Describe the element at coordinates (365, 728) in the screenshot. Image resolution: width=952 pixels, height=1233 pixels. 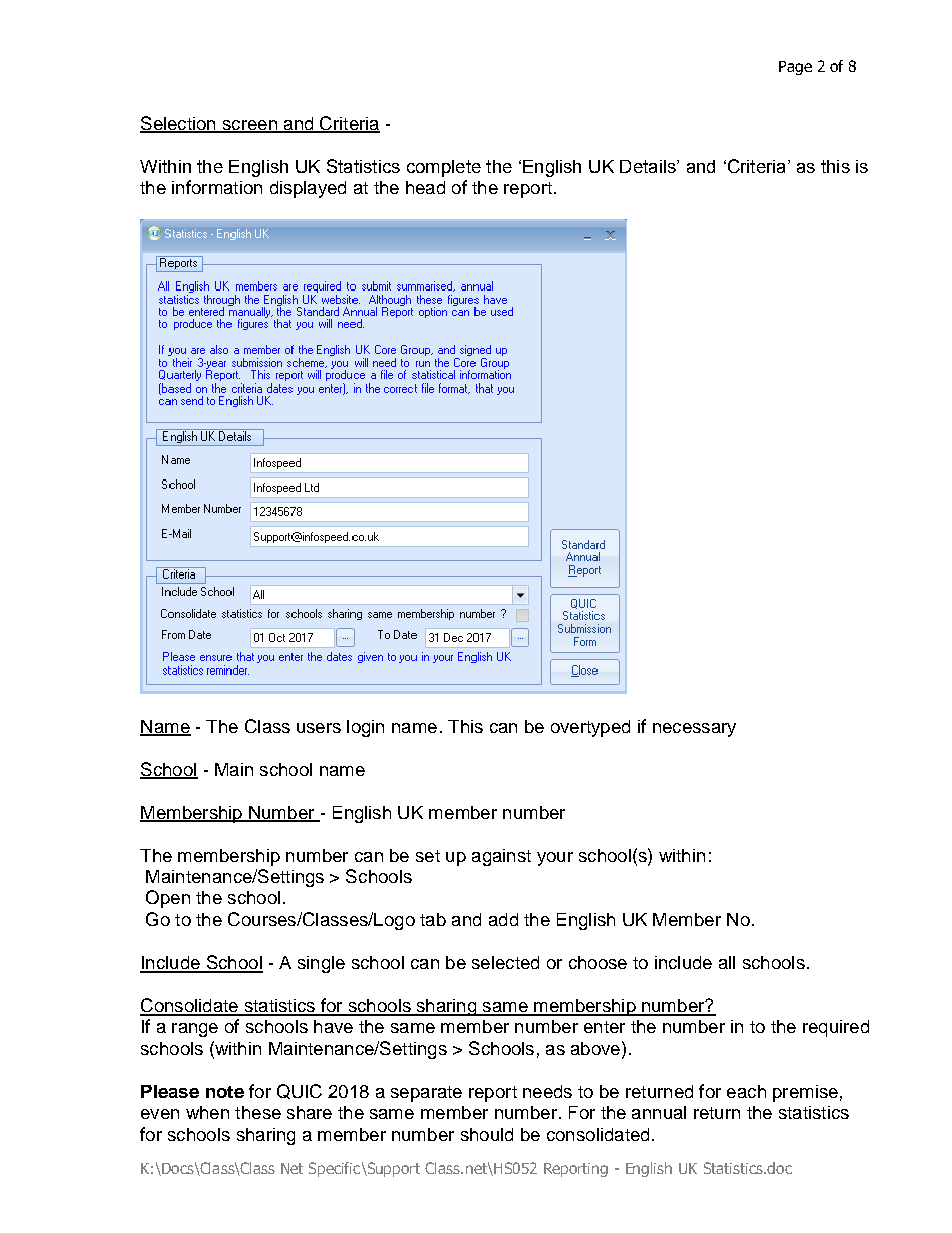
I see `login` at that location.
